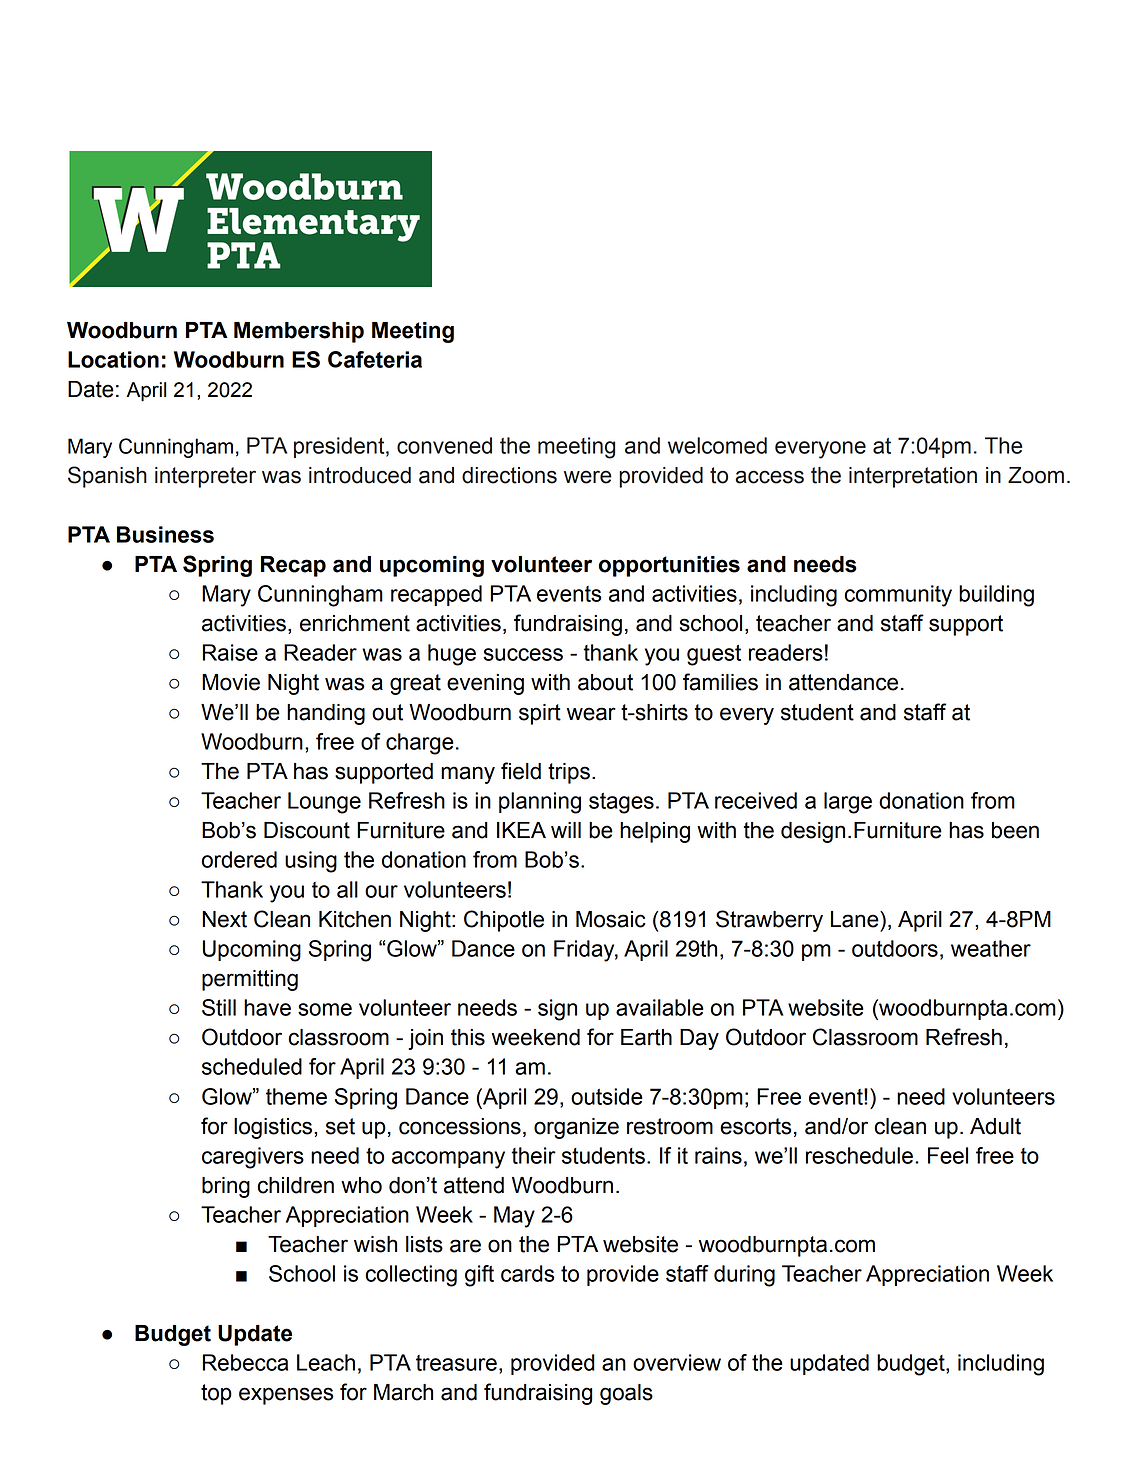 The width and height of the screenshot is (1140, 1476). Describe the element at coordinates (991, 948) in the screenshot. I see `weather` at that location.
